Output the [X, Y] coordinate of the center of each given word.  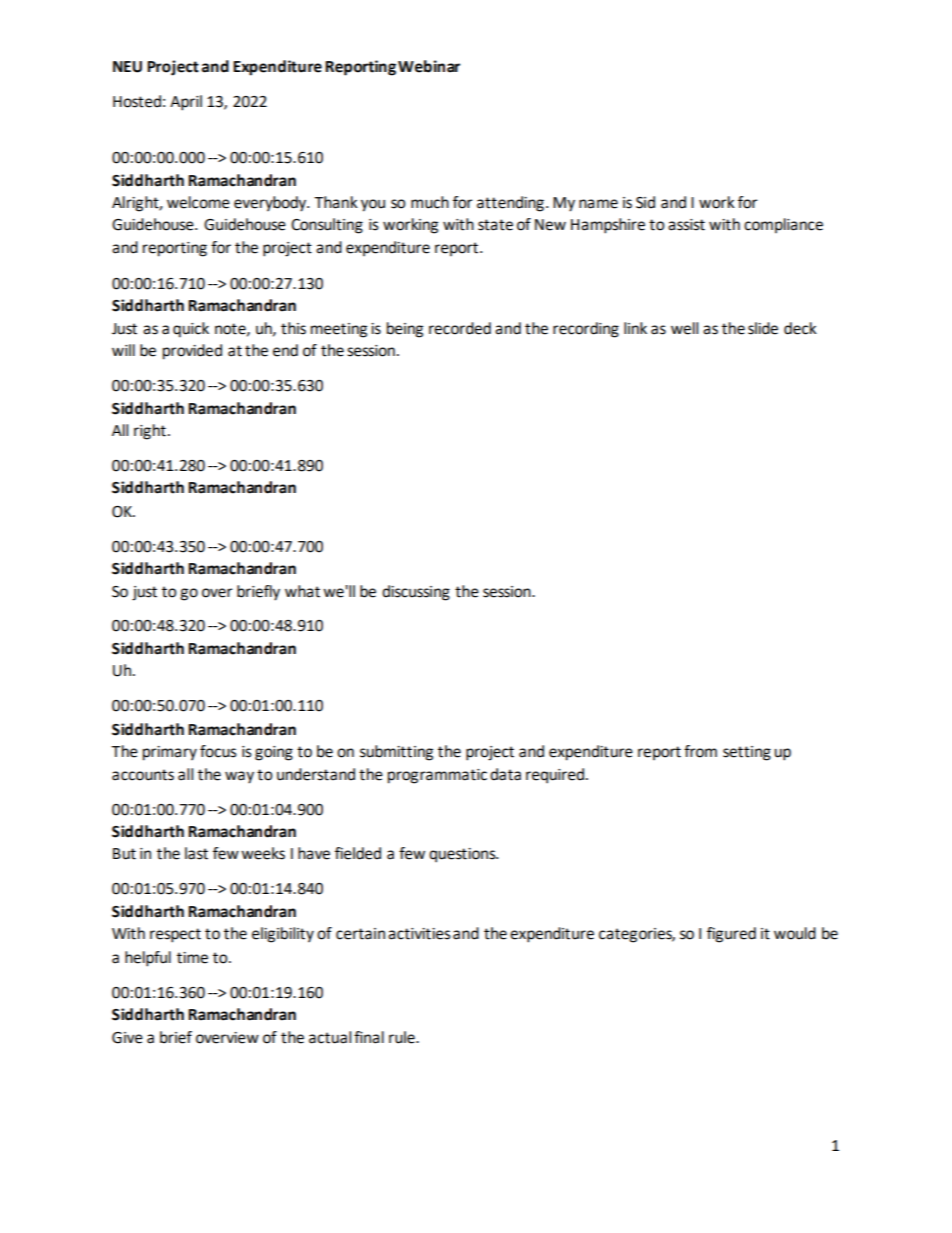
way [239, 777]
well [684, 328]
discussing [416, 593]
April [186, 103]
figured [731, 935]
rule [403, 1037]
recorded [460, 328]
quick [191, 330]
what [302, 591]
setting [747, 753]
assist [686, 225]
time [192, 958]
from [700, 751]
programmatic [437, 776]
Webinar [429, 66]
